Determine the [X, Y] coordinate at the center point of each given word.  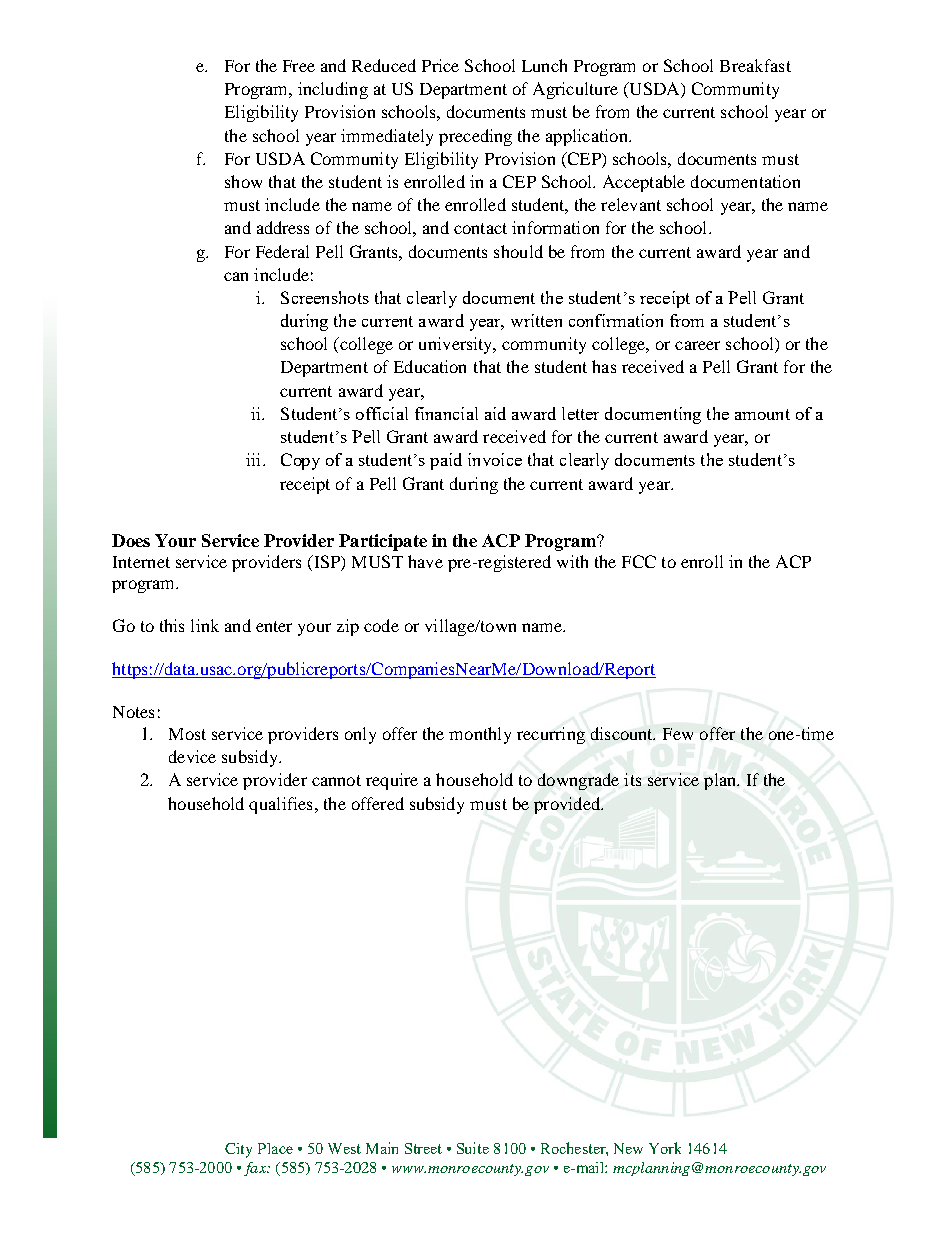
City [238, 1150]
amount [762, 414]
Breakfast [755, 65]
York [665, 1148]
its [632, 779]
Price [440, 65]
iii [255, 459]
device [192, 756]
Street [423, 1148]
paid [446, 461]
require [392, 781]
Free [299, 66]
